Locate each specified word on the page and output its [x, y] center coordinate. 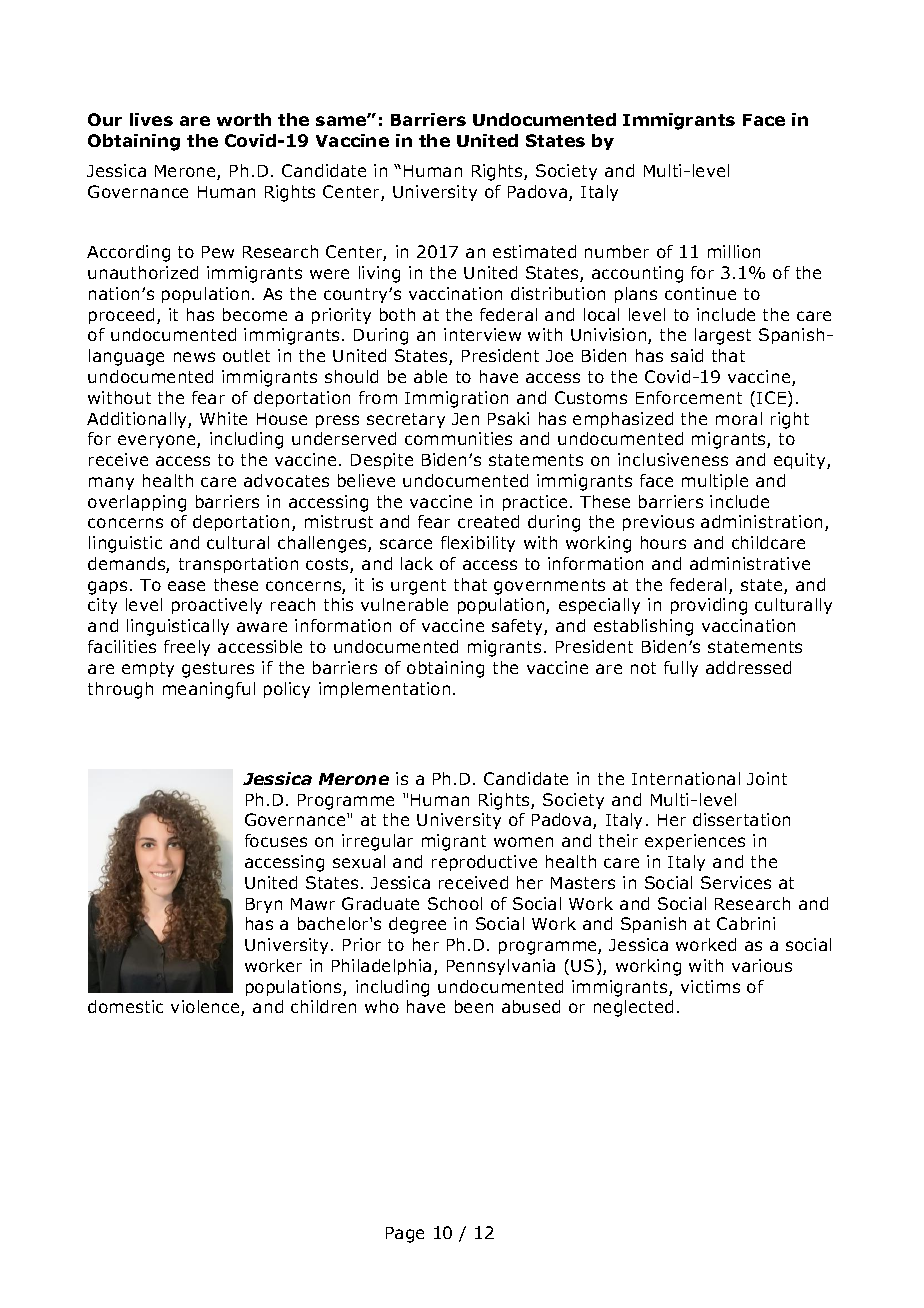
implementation [384, 690]
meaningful [209, 690]
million [734, 251]
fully [681, 669]
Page [405, 1235]
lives [151, 119]
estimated [534, 251]
